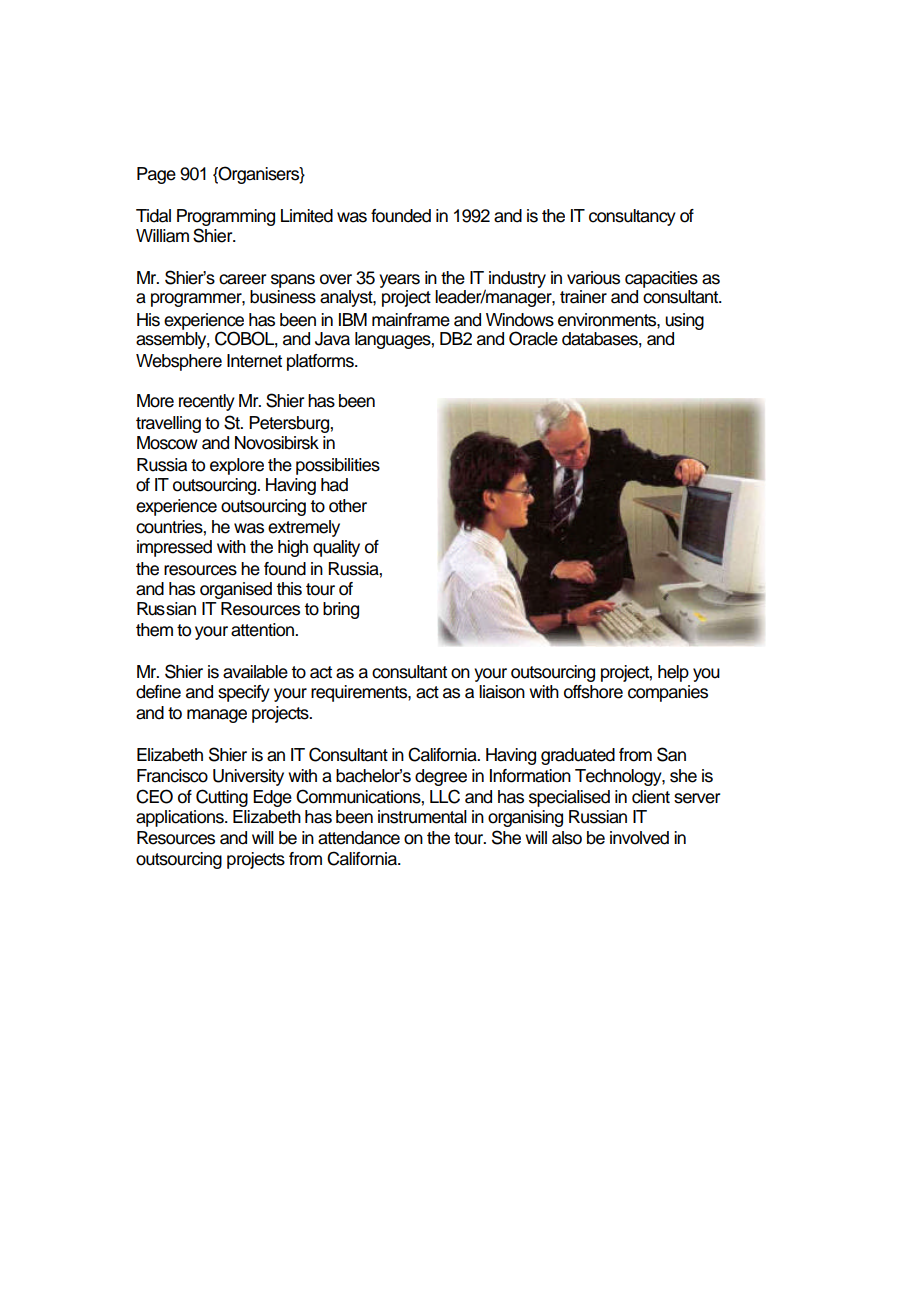 The image size is (924, 1307). What do you see at coordinates (321, 362) in the screenshot?
I see `platforms` at bounding box center [321, 362].
